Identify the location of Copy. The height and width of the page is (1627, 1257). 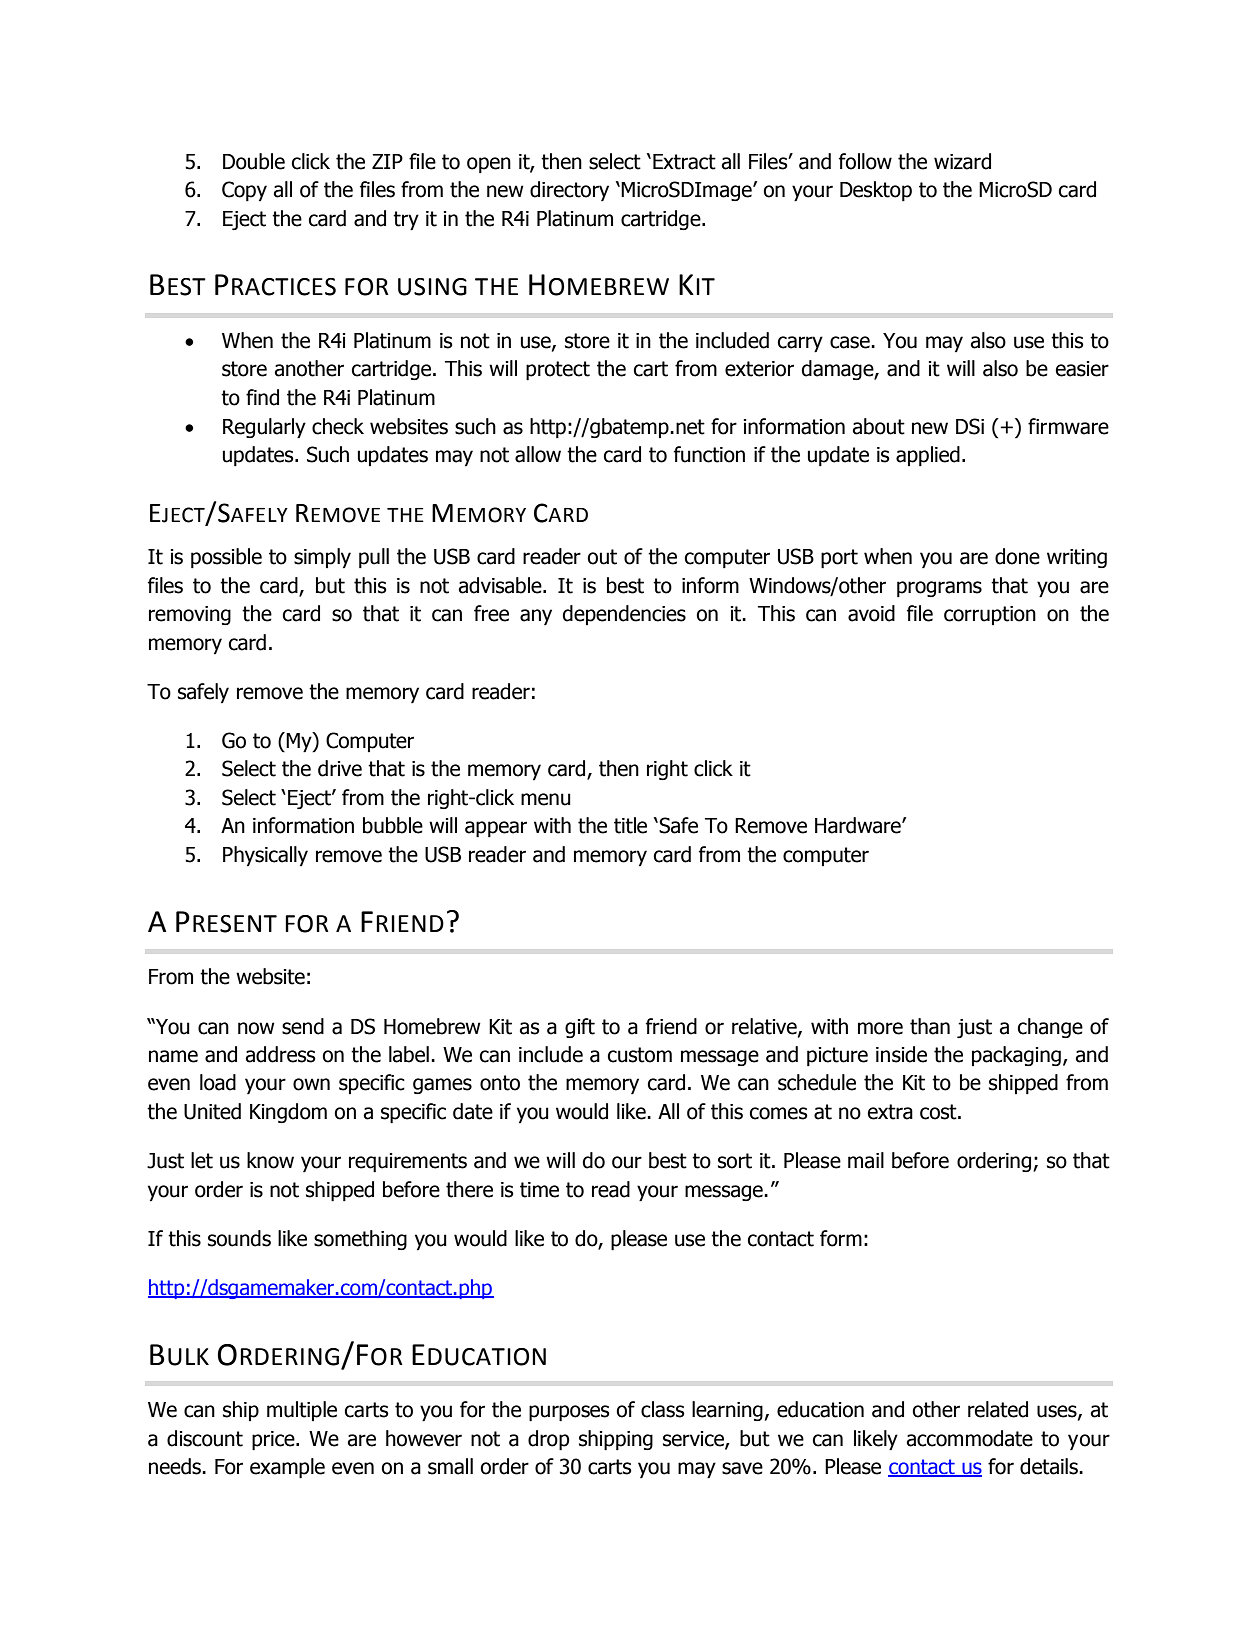
(244, 191).
